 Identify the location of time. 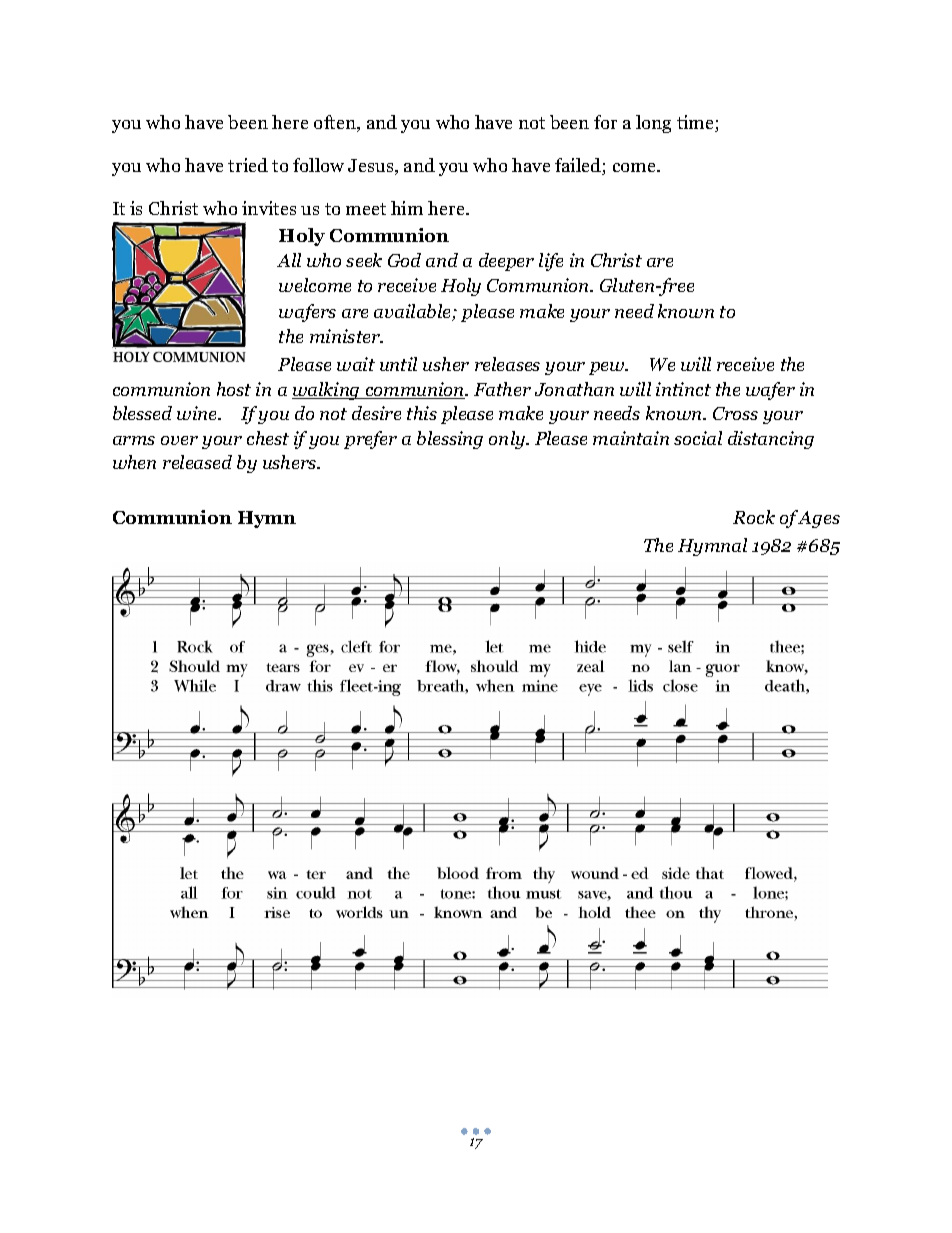
(696, 123).
